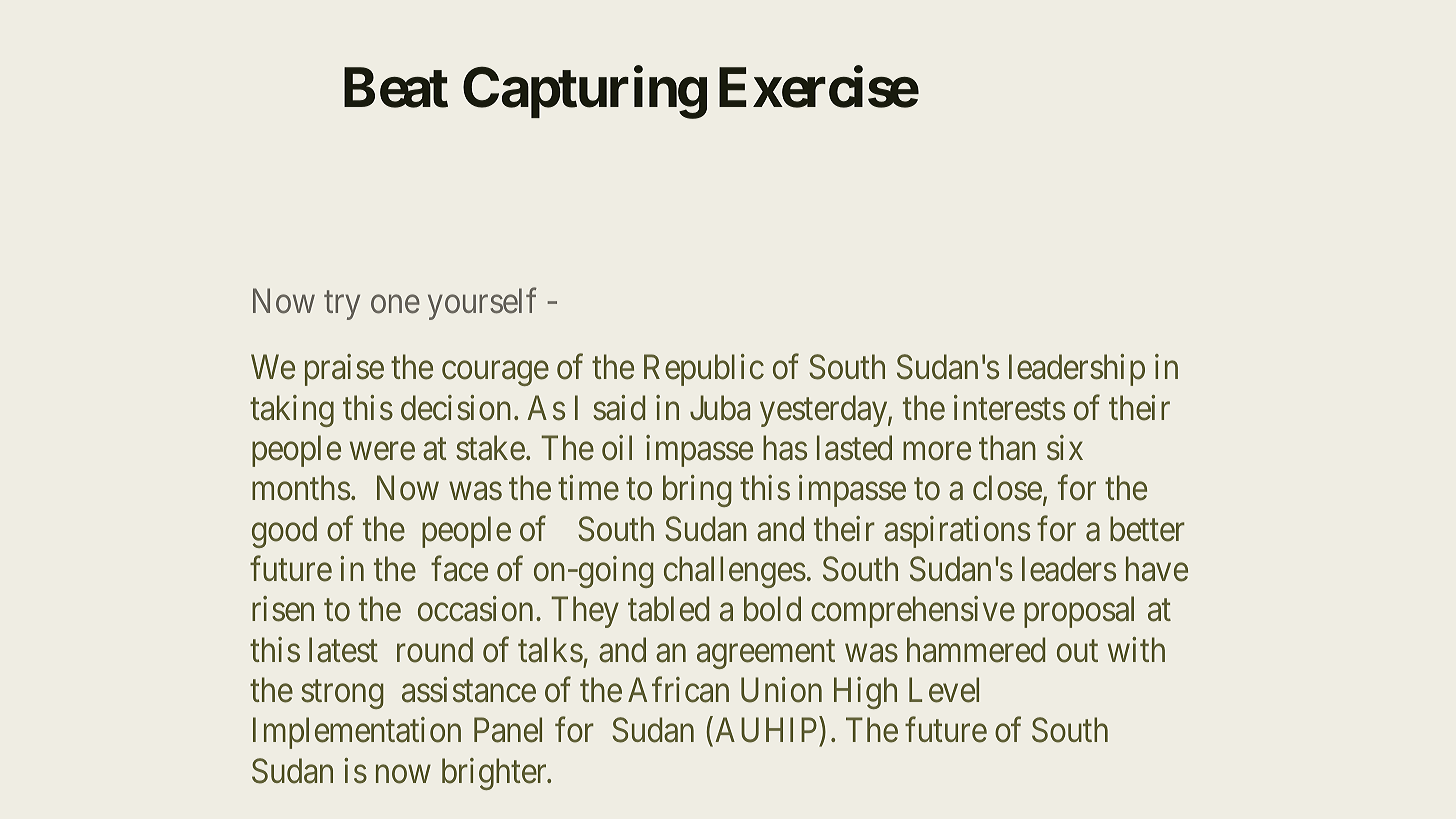  What do you see at coordinates (735, 572) in the screenshot?
I see `challenges` at bounding box center [735, 572].
